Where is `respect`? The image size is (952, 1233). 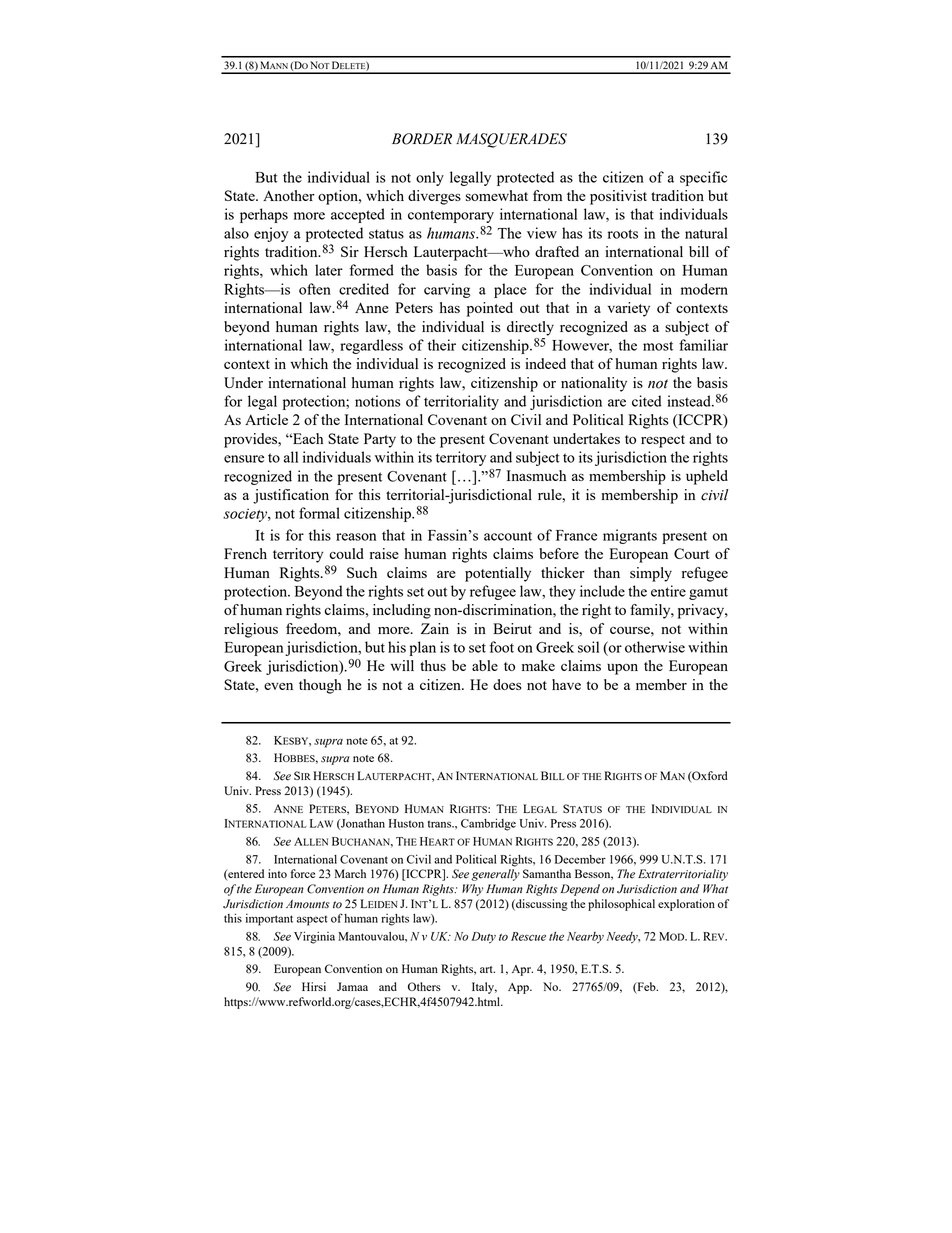 respect is located at coordinates (663, 441).
